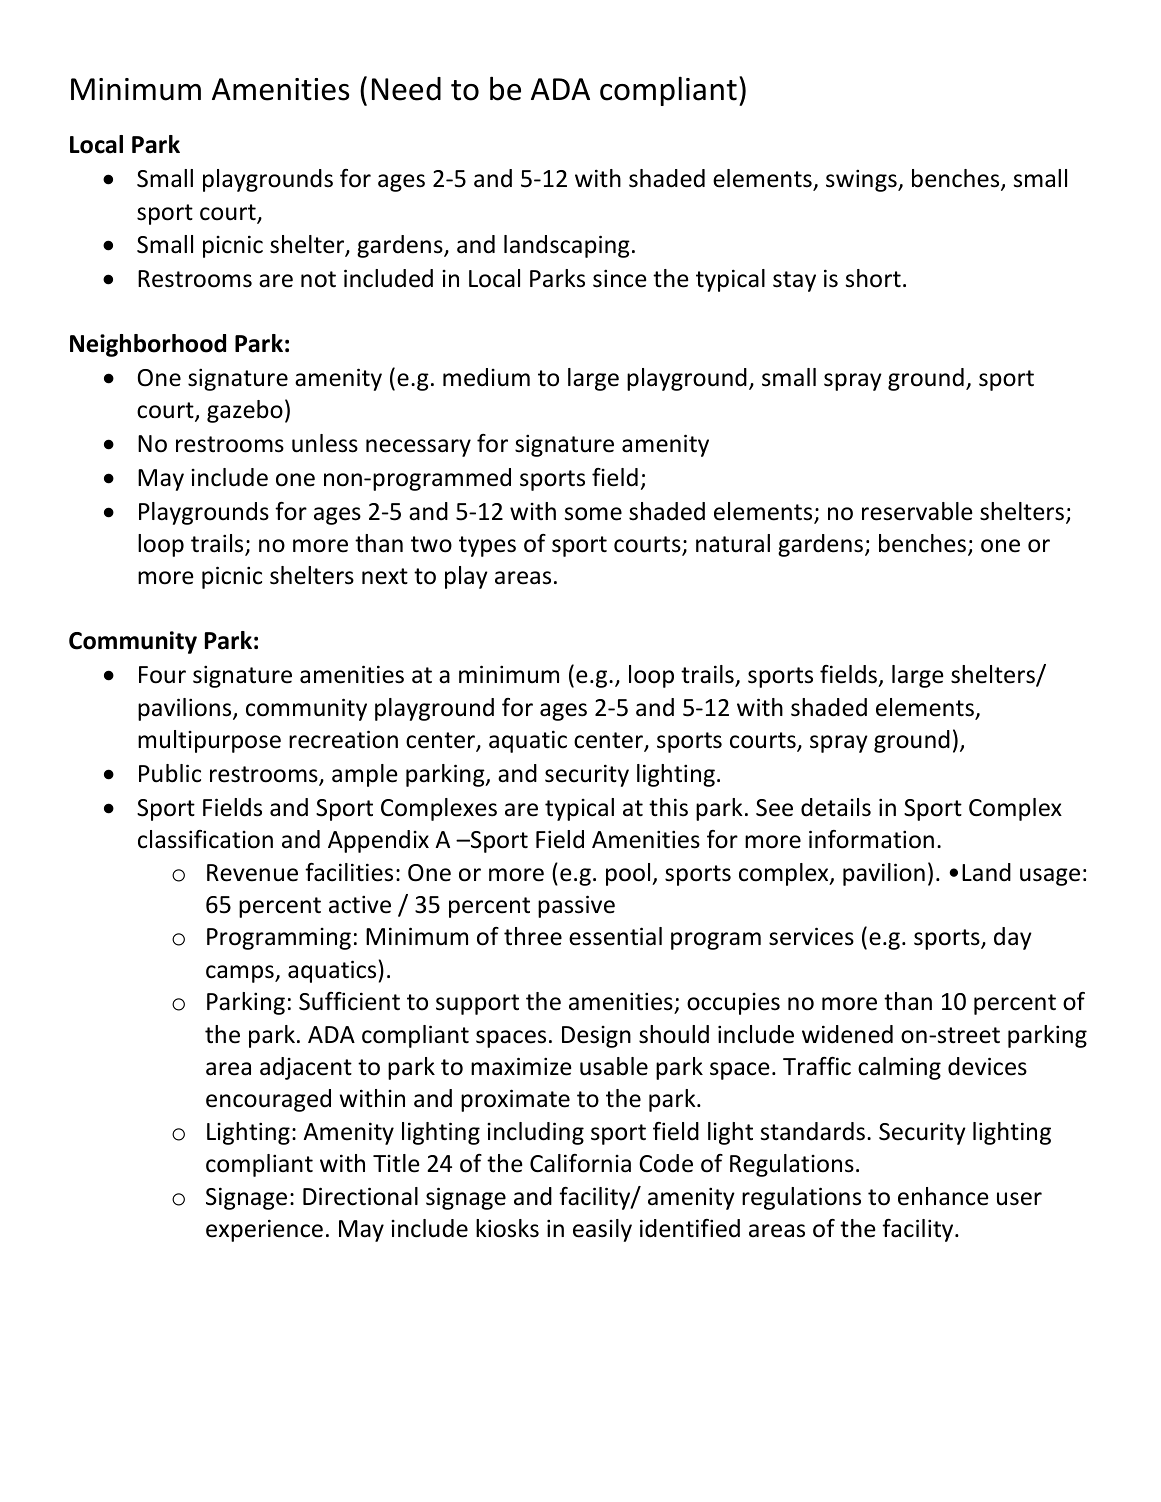  What do you see at coordinates (264, 1230) in the document?
I see `experience` at bounding box center [264, 1230].
